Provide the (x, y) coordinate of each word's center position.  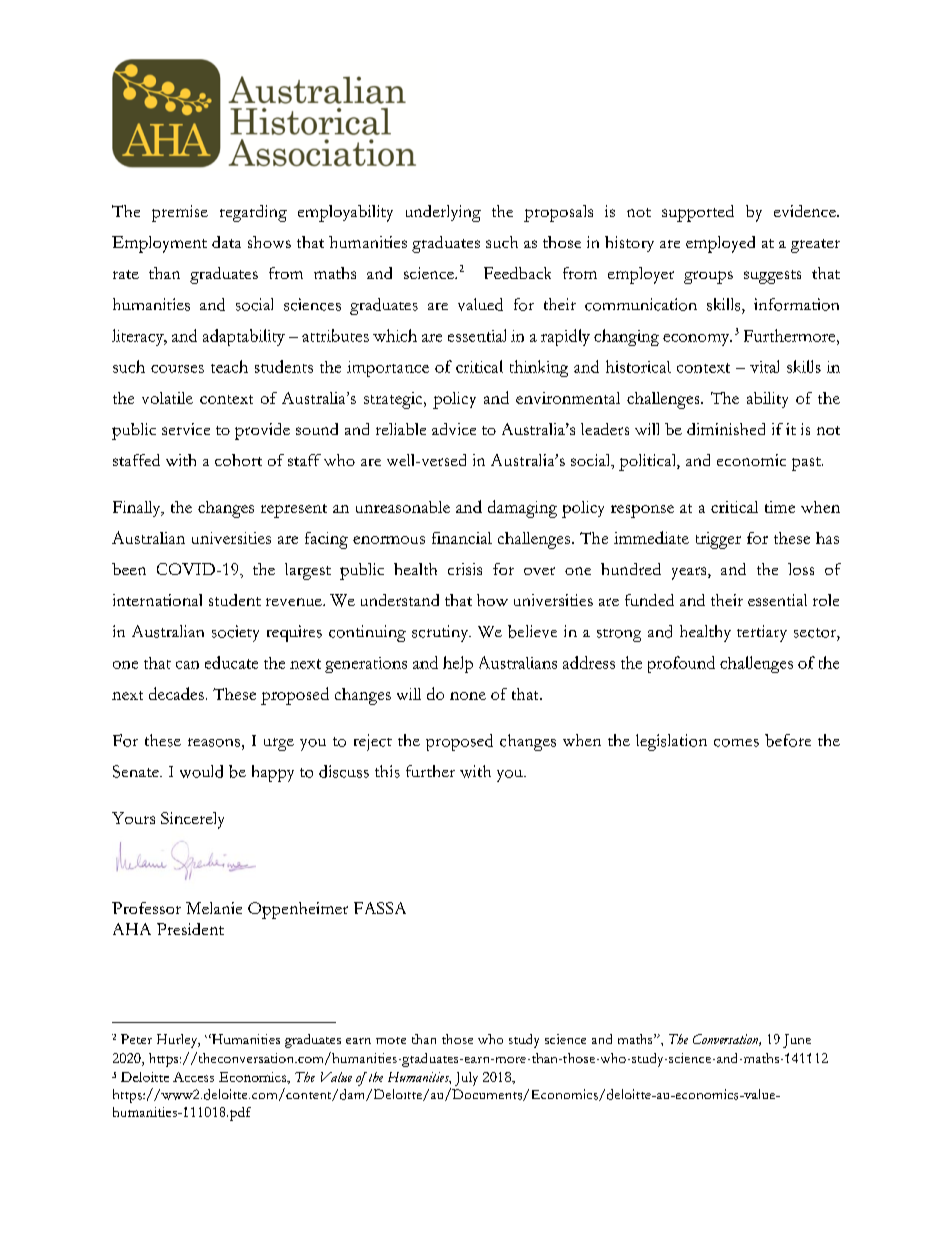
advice (454, 429)
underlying (443, 213)
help (458, 664)
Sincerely (192, 820)
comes (736, 743)
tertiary (762, 633)
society (235, 633)
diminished (726, 429)
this (387, 771)
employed (720, 244)
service (186, 429)
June (797, 1041)
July (466, 1079)
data (226, 242)
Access (193, 1077)
